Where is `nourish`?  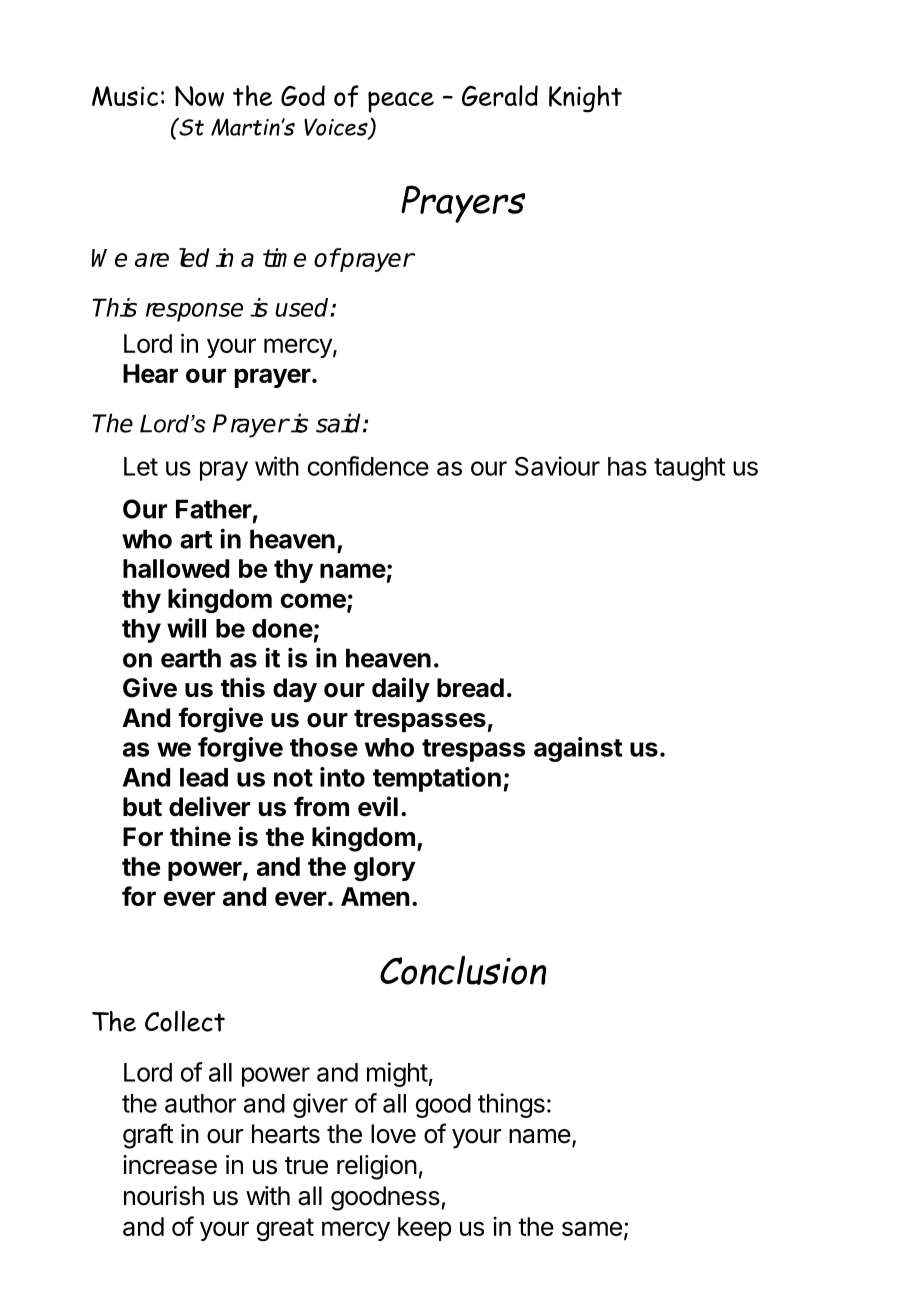
nourish is located at coordinates (164, 1196).
